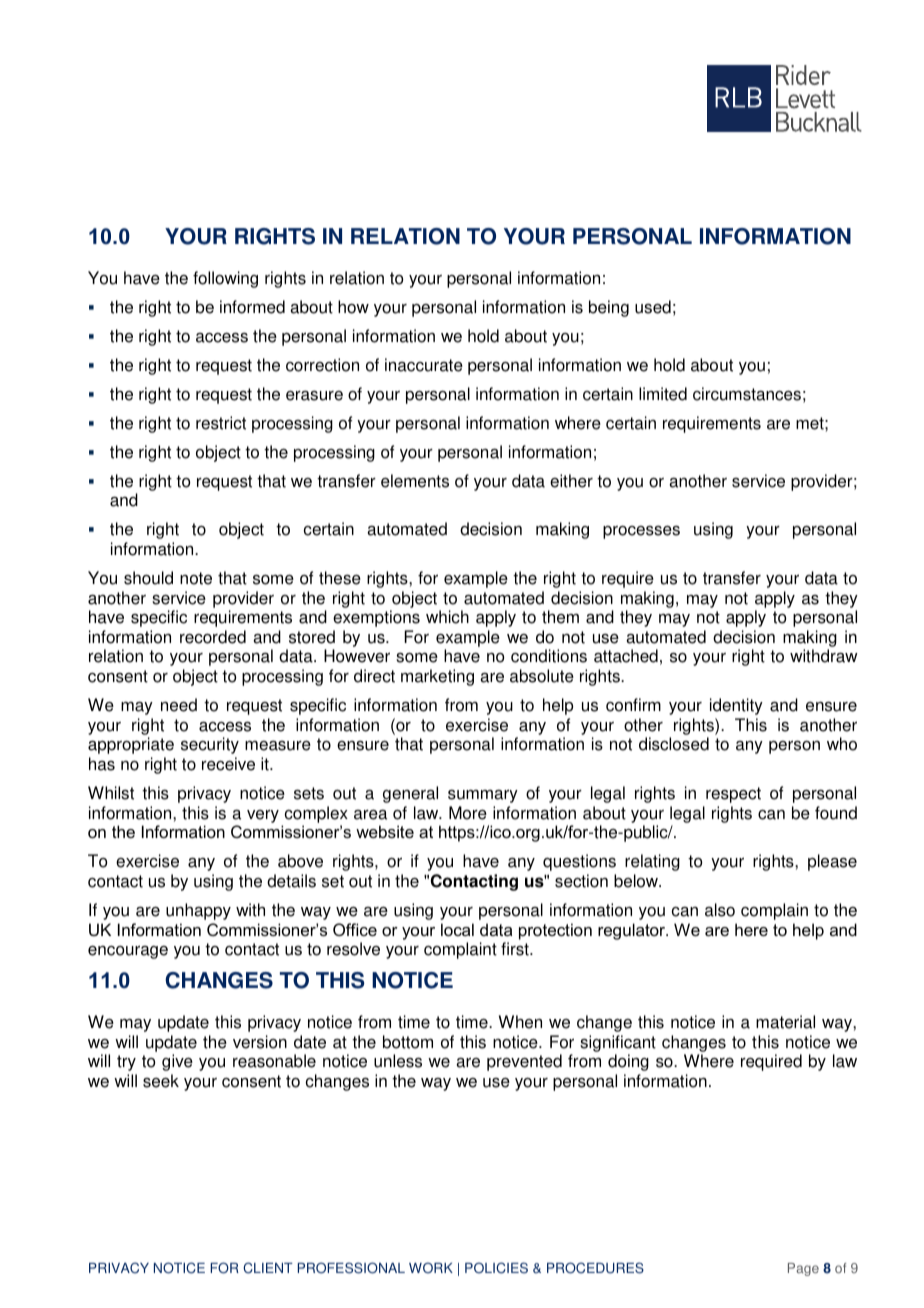 The image size is (924, 1308). What do you see at coordinates (457, 929) in the document?
I see `local` at bounding box center [457, 929].
